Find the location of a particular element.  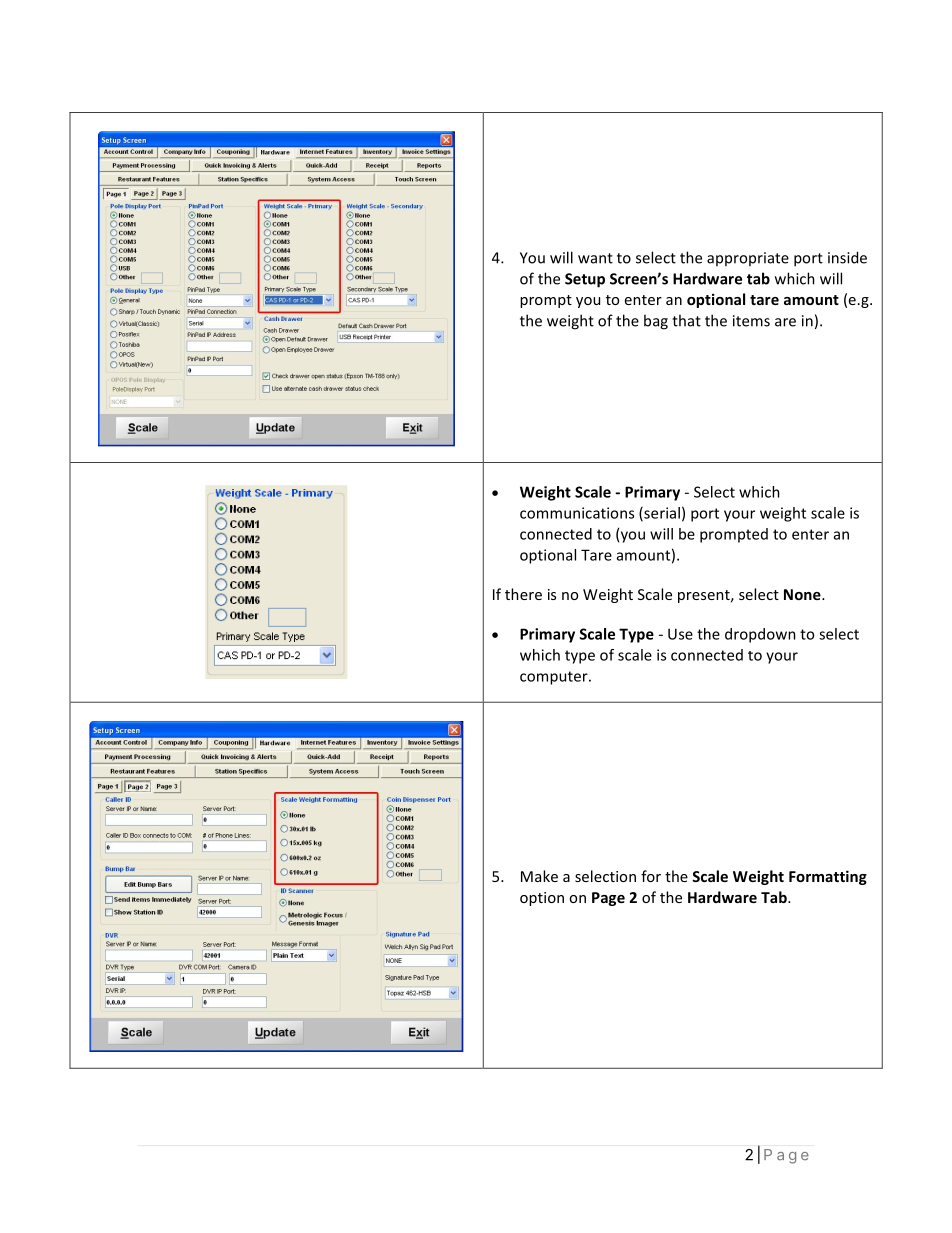

Page is located at coordinates (608, 899).
